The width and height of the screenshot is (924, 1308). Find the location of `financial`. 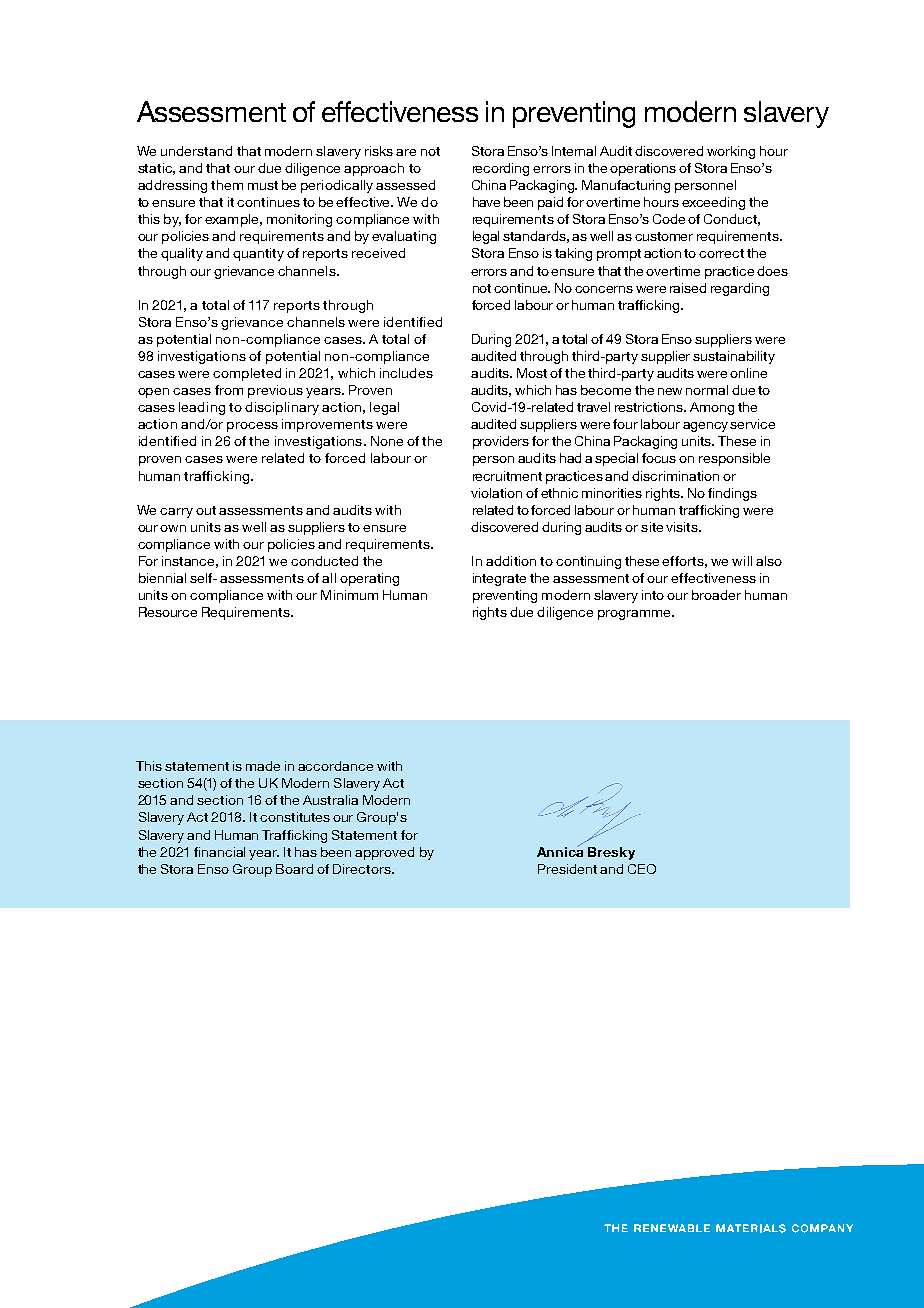

financial is located at coordinates (219, 852).
